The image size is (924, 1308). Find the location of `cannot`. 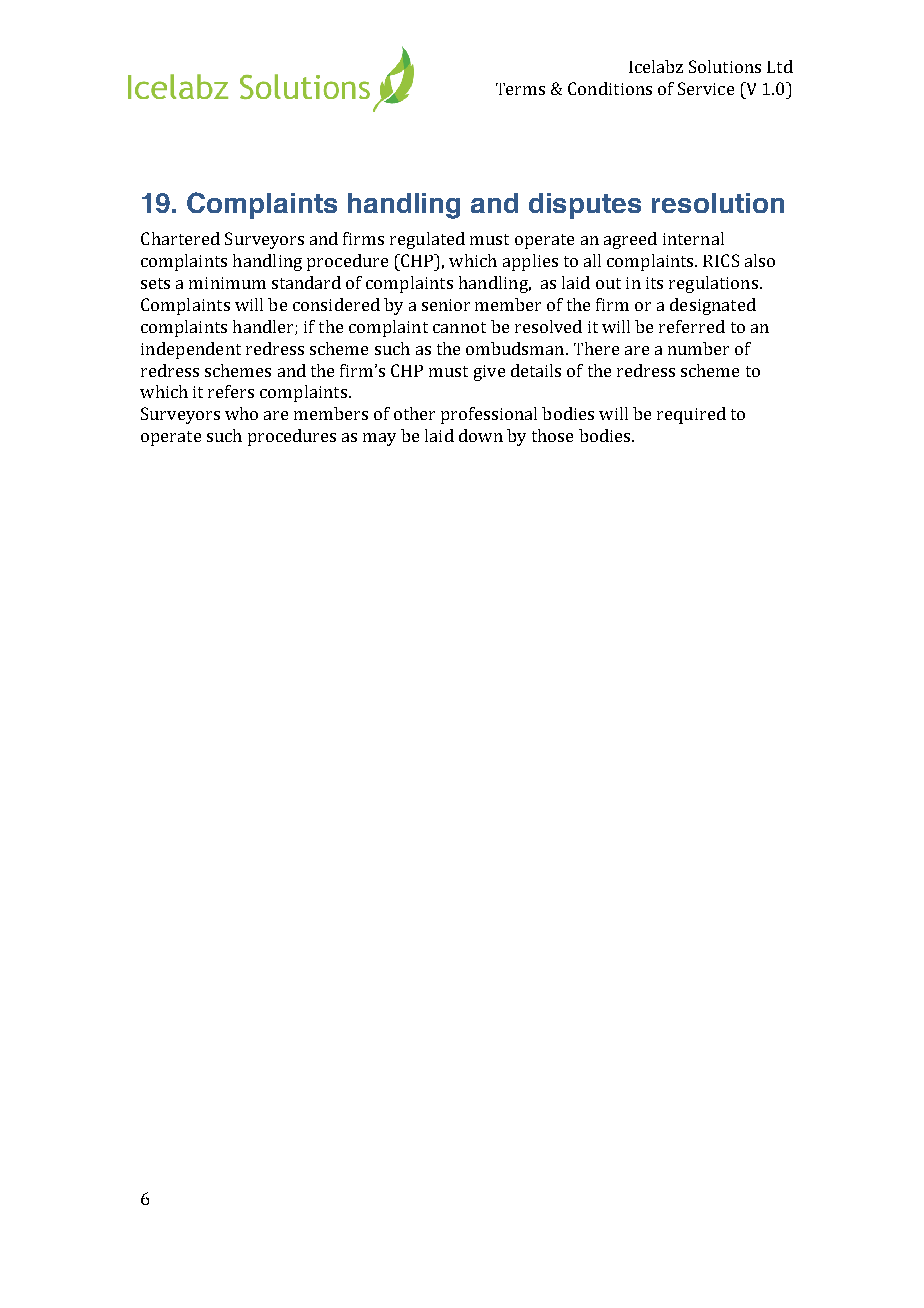

cannot is located at coordinates (459, 327).
